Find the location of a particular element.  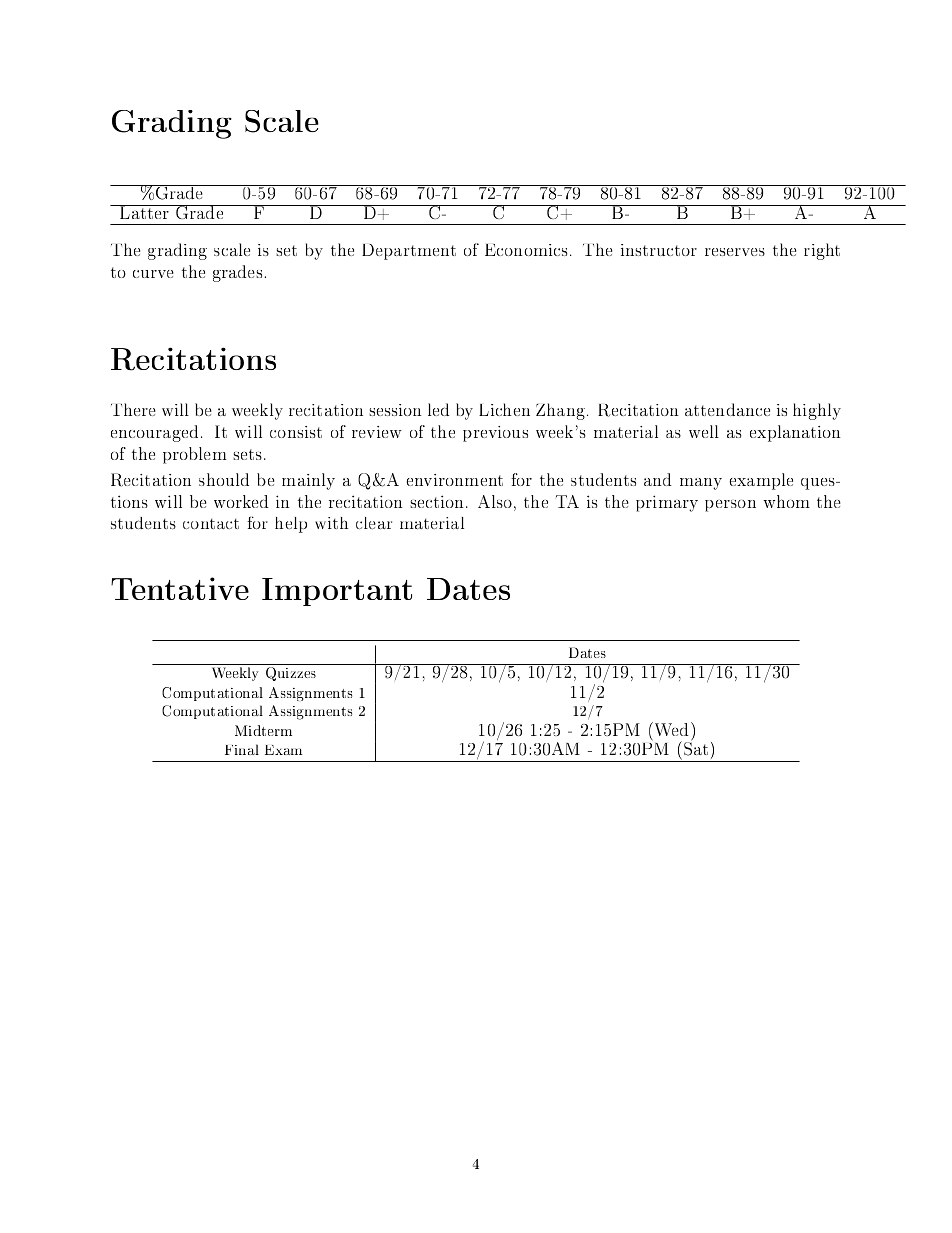

clear is located at coordinates (374, 523).
